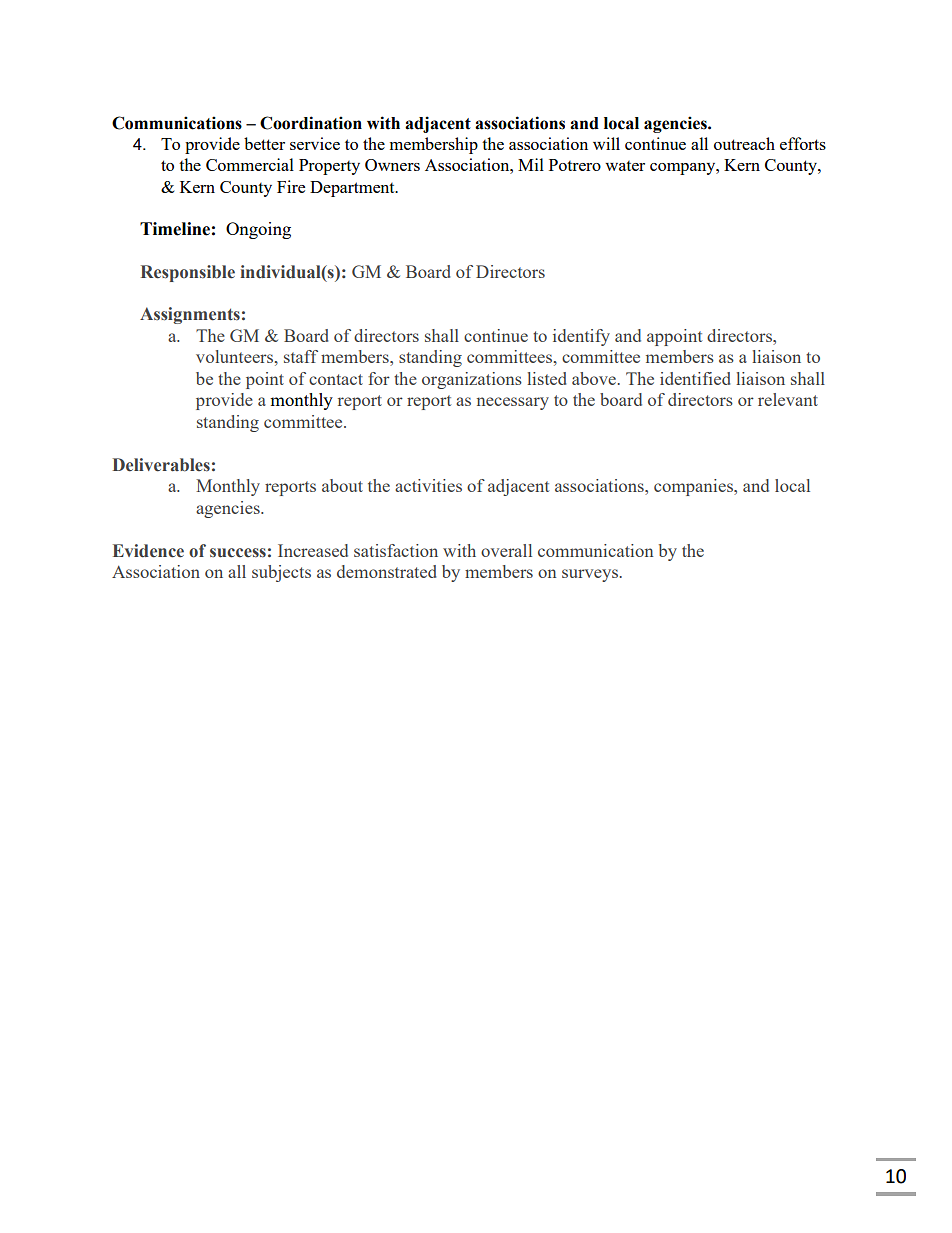 The image size is (952, 1233). I want to click on success, so click(238, 553).
